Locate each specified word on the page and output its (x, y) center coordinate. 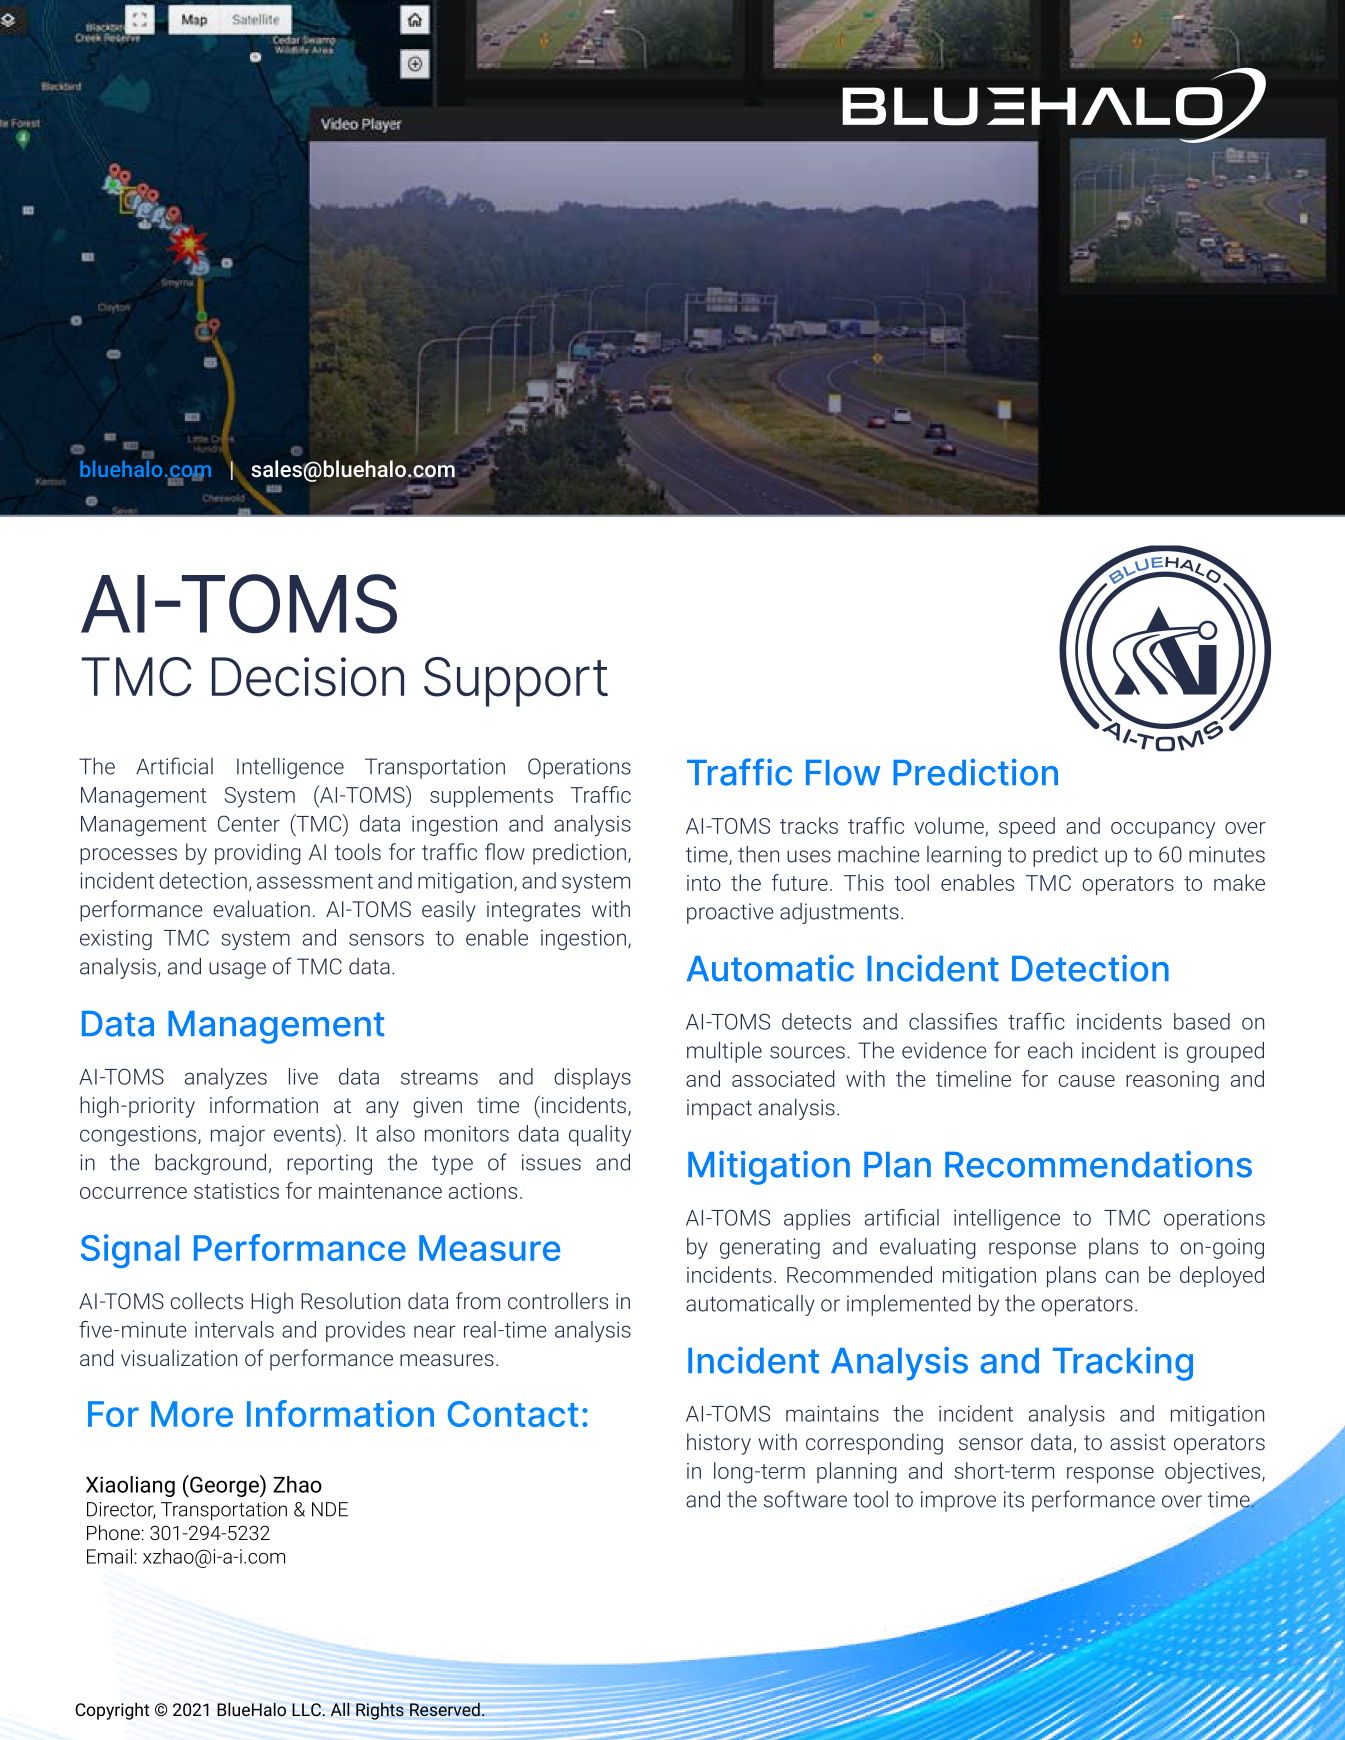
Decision (308, 677)
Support (516, 682)
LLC (306, 1709)
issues (551, 1162)
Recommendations (1098, 1164)
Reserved (445, 1709)
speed (1027, 827)
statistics (236, 1191)
